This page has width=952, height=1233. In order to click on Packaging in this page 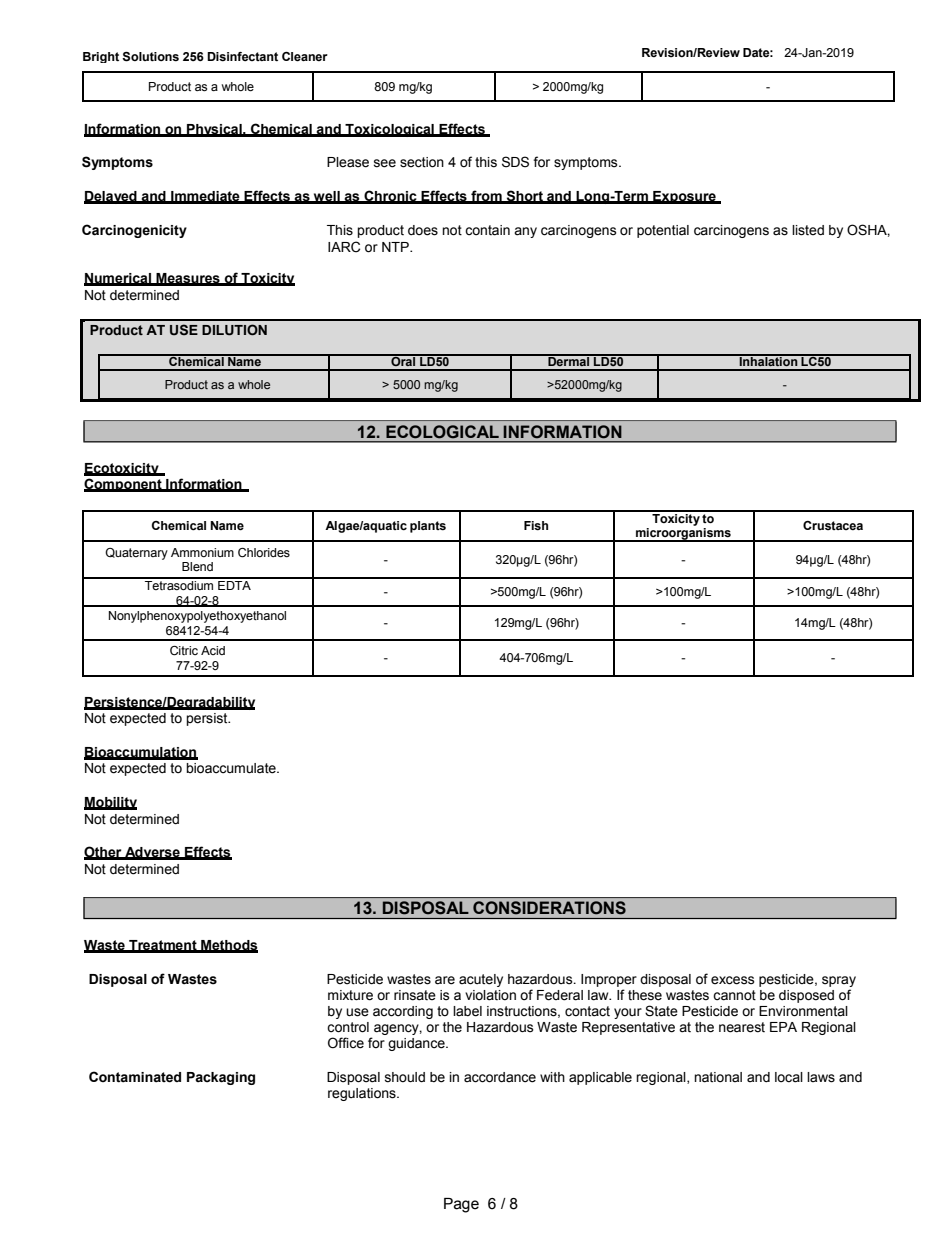, I will do `click(221, 1078)`.
